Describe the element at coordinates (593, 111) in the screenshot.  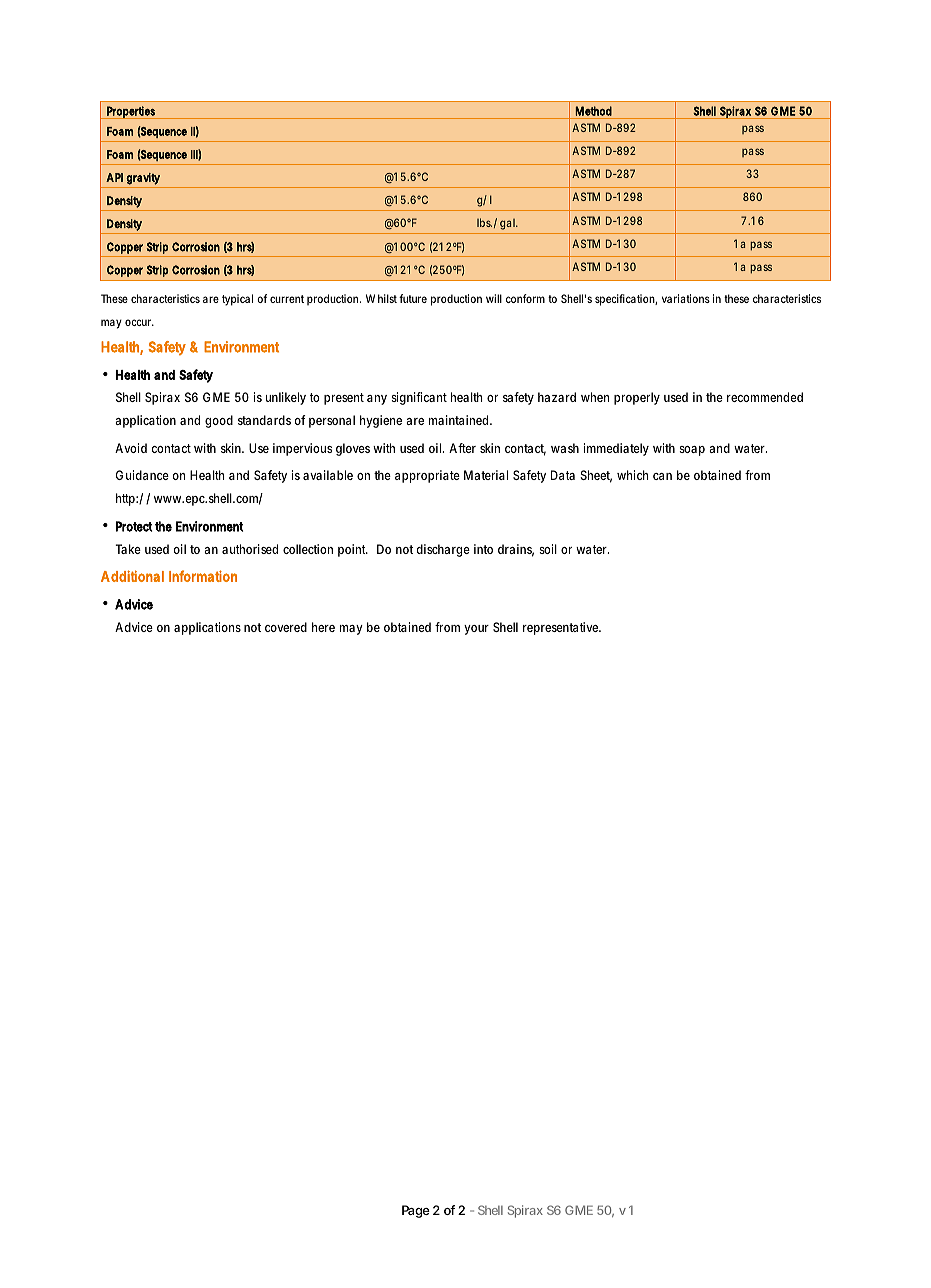
I see `Method` at that location.
